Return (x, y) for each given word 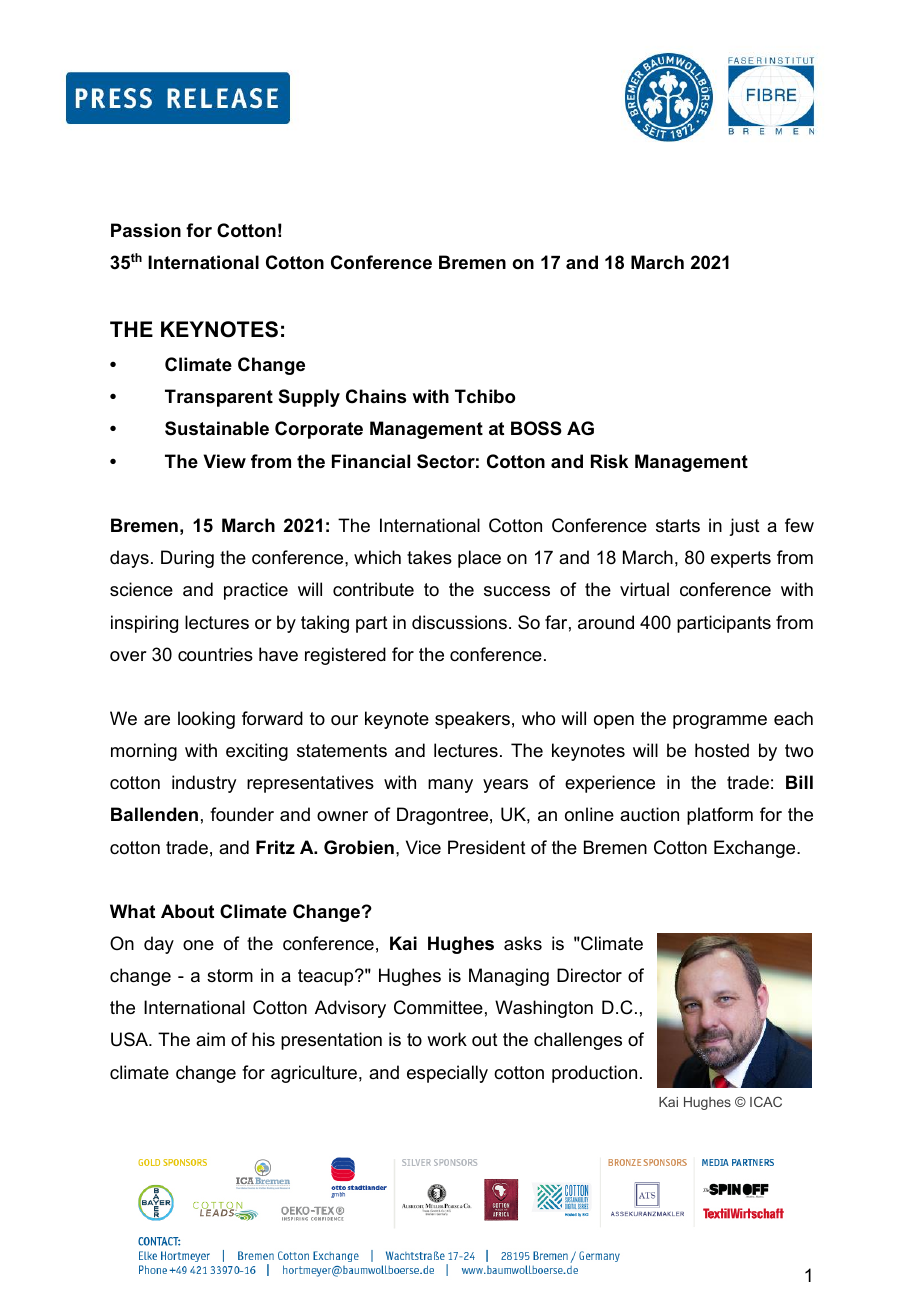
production (594, 1074)
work (447, 1039)
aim (210, 1039)
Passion (146, 230)
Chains (376, 396)
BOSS (536, 428)
